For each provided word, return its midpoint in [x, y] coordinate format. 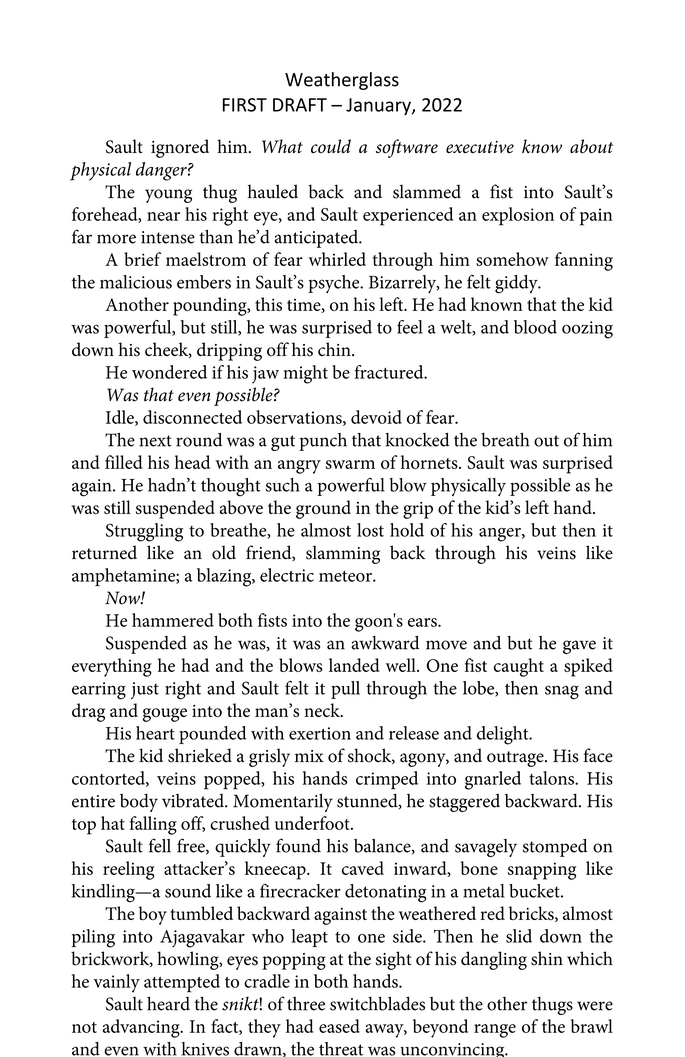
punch [323, 442]
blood [535, 327]
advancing [142, 1028]
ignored [180, 148]
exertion [320, 733]
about [591, 146]
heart [155, 733]
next [155, 441]
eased [339, 1026]
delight [504, 735]
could [331, 146]
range [495, 1031]
